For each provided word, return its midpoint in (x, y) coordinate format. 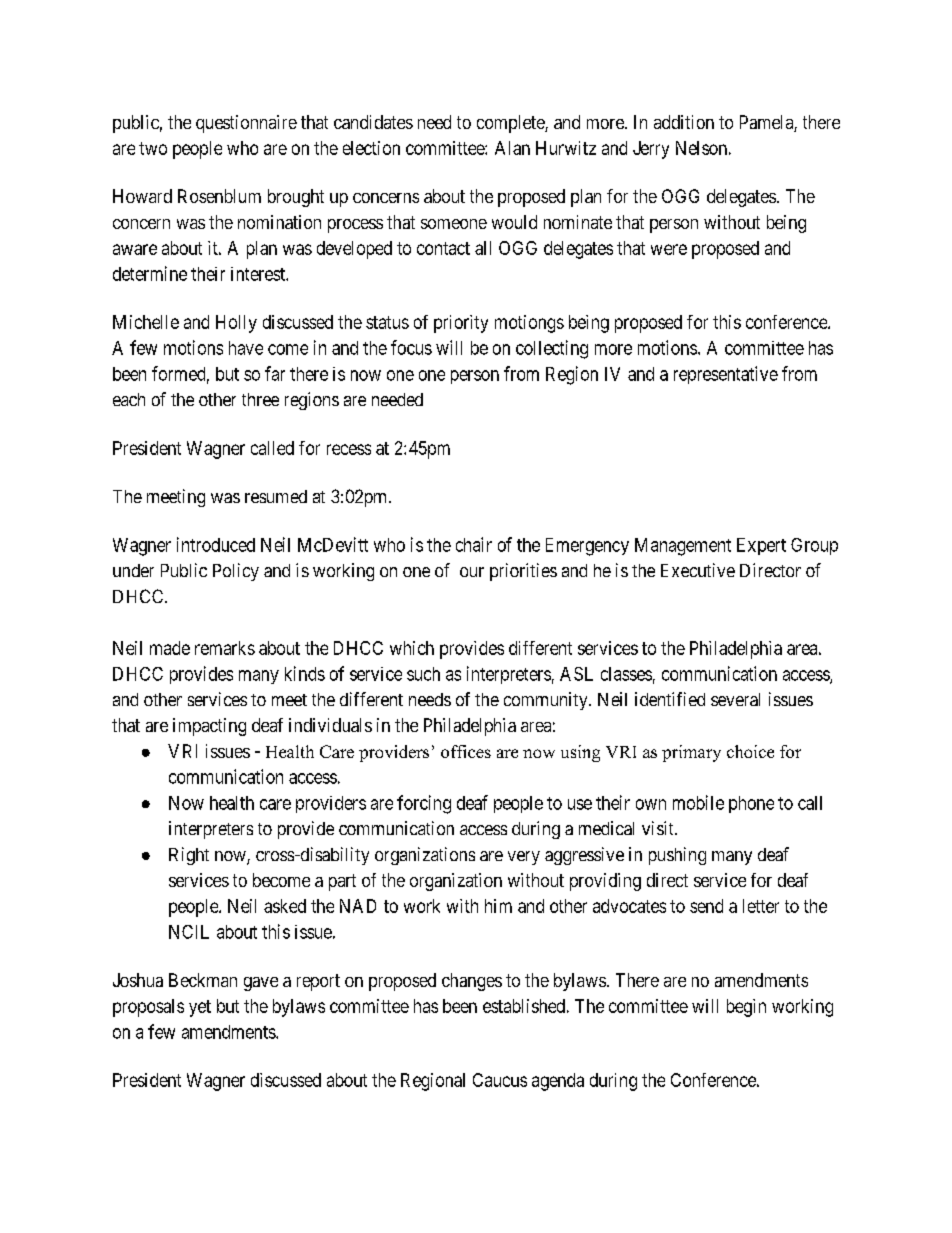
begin (746, 1008)
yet (200, 1008)
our (472, 572)
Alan (512, 148)
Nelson (701, 148)
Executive (698, 570)
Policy (236, 572)
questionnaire (246, 124)
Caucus (500, 1080)
